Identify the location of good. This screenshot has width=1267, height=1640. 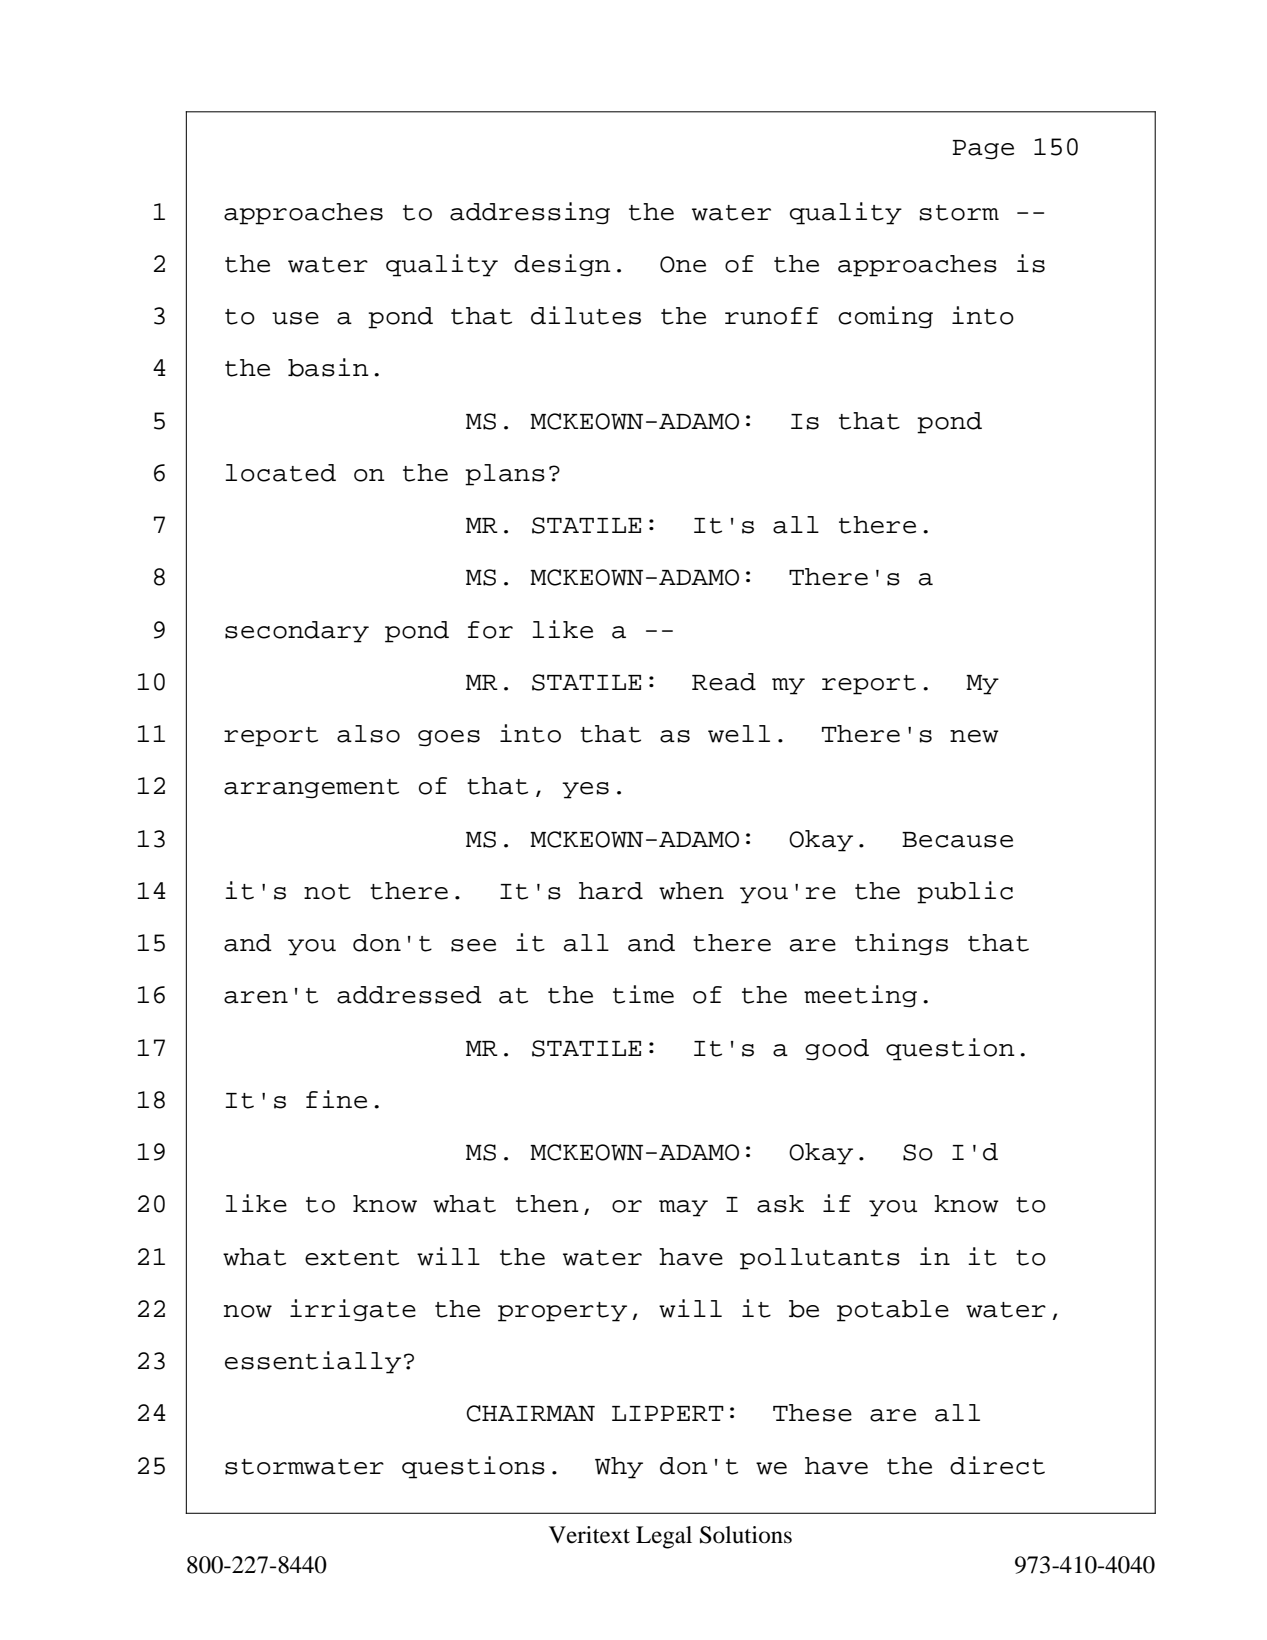
(837, 1050).
